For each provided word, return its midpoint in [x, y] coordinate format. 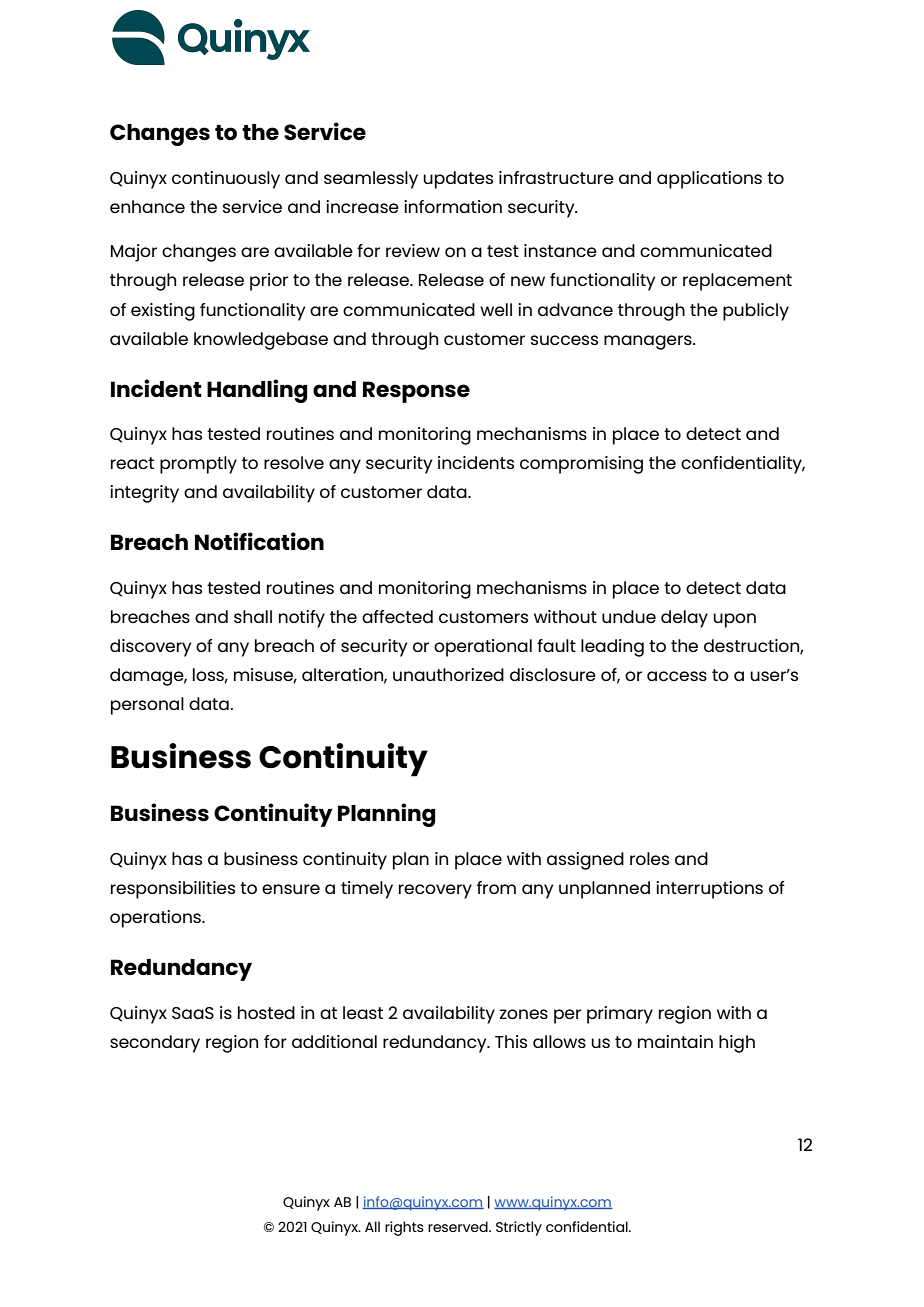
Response [416, 392]
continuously [226, 180]
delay [684, 619]
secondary [155, 1044]
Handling [257, 391]
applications [709, 180]
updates [458, 180]
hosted [266, 1012]
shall [253, 616]
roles [649, 858]
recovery [435, 891]
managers [649, 342]
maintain [675, 1041]
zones [524, 1014]
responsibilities [173, 890]
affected [397, 616]
